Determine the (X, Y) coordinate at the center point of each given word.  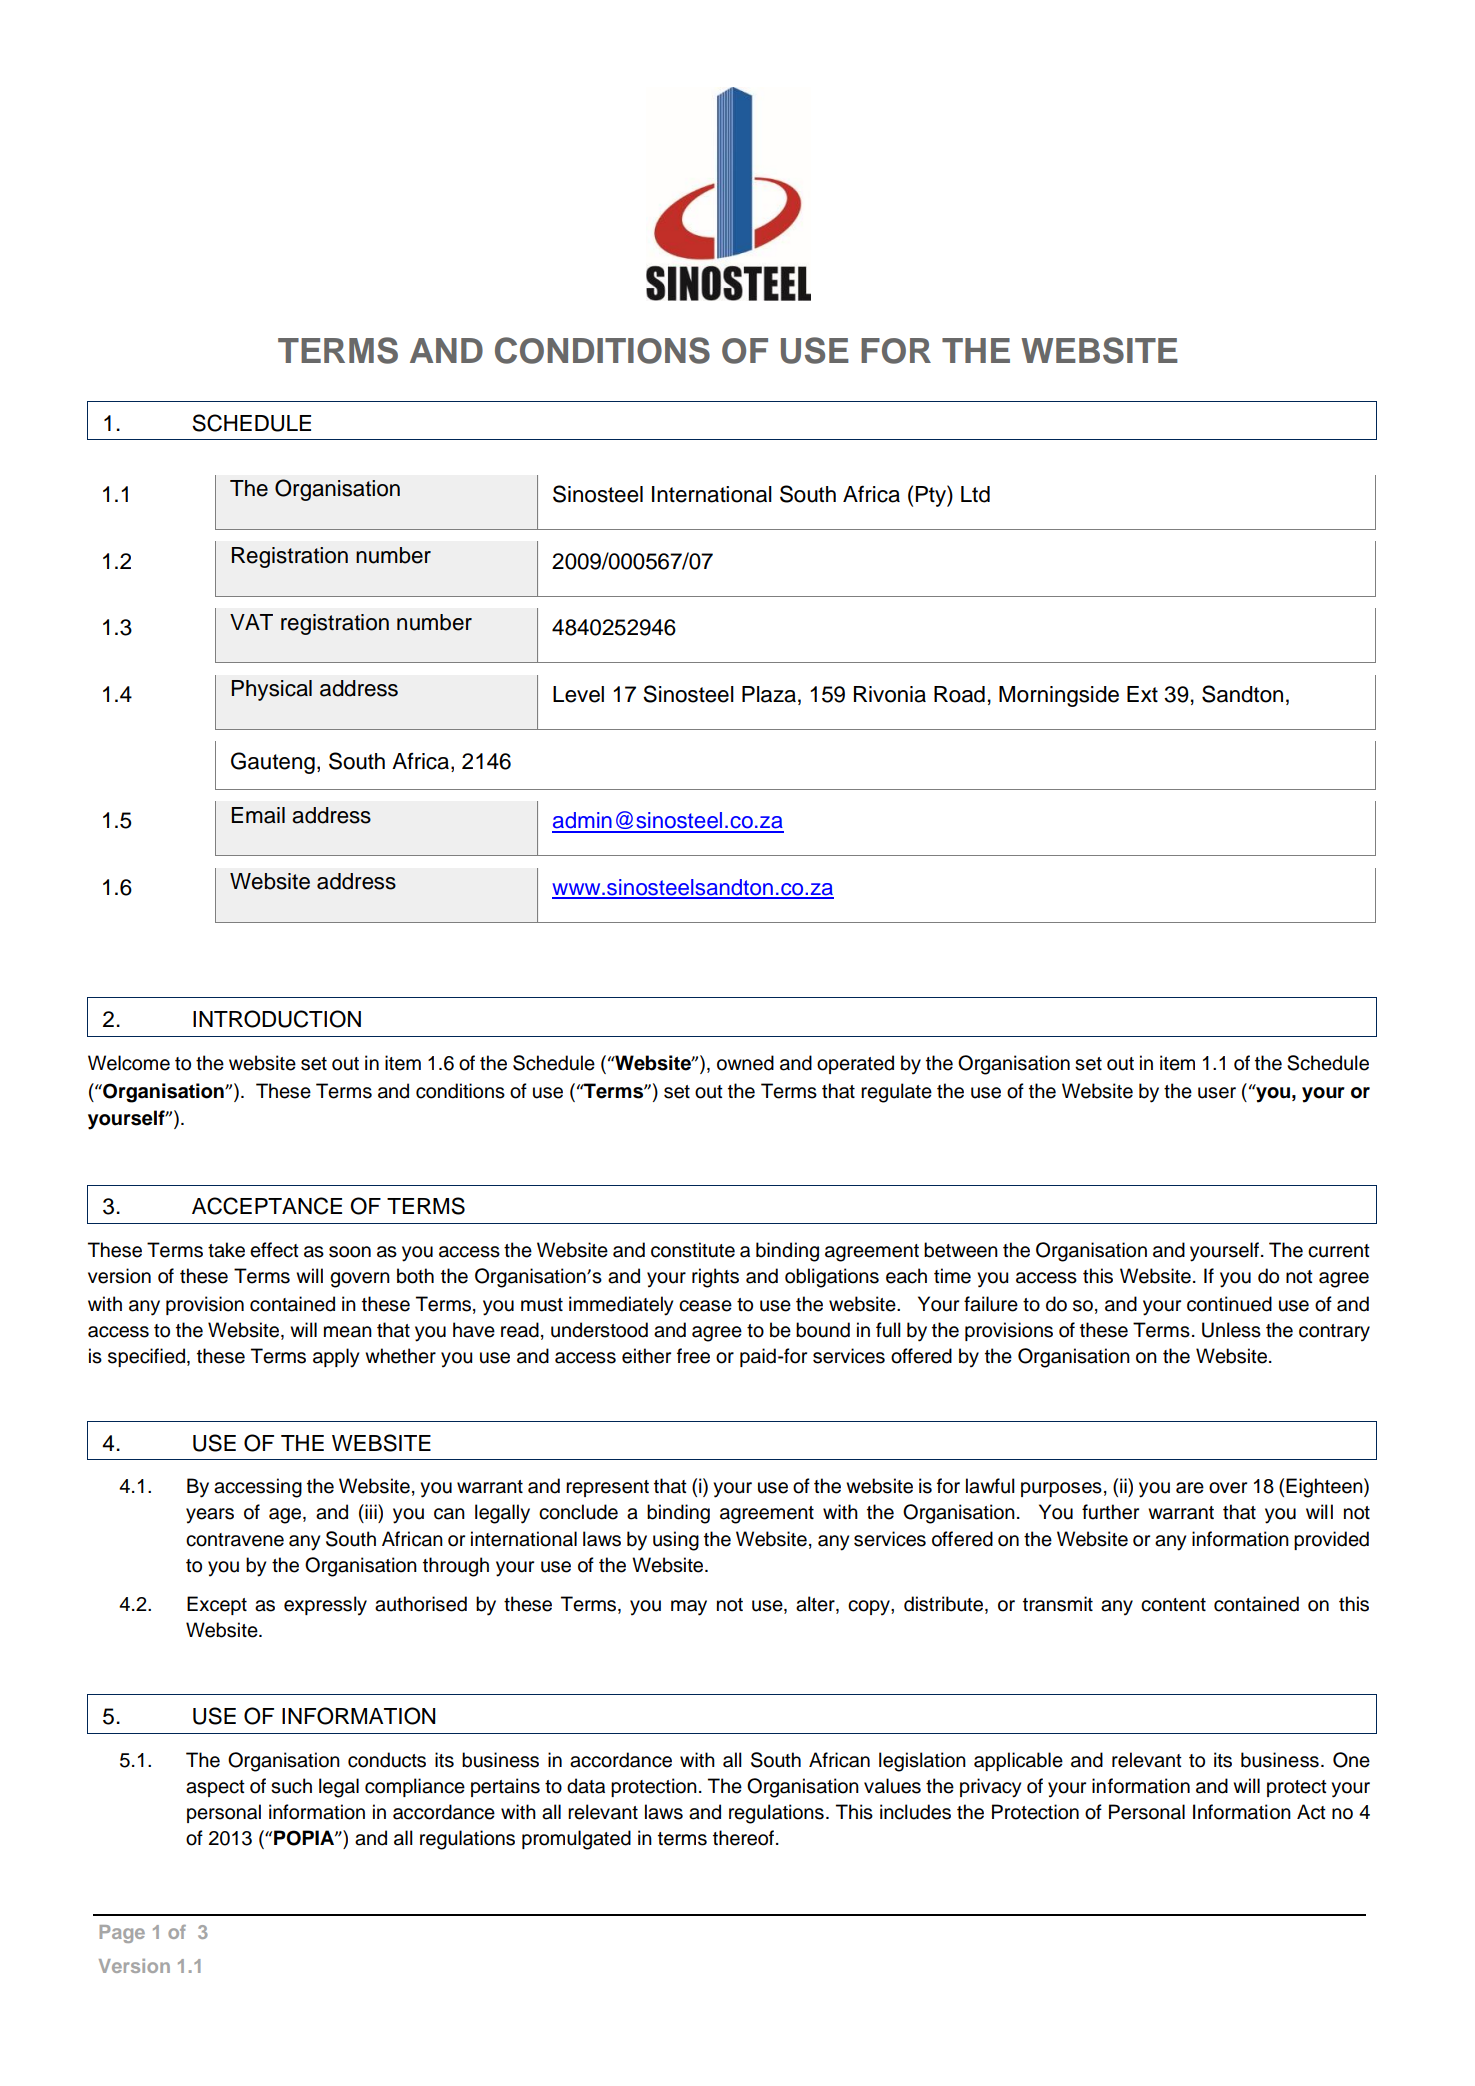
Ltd (975, 494)
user (1217, 1093)
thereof (745, 1838)
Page (122, 1934)
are (1190, 1488)
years (210, 1516)
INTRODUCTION (277, 1019)
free (693, 1356)
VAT (251, 622)
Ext (1142, 694)
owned (745, 1063)
